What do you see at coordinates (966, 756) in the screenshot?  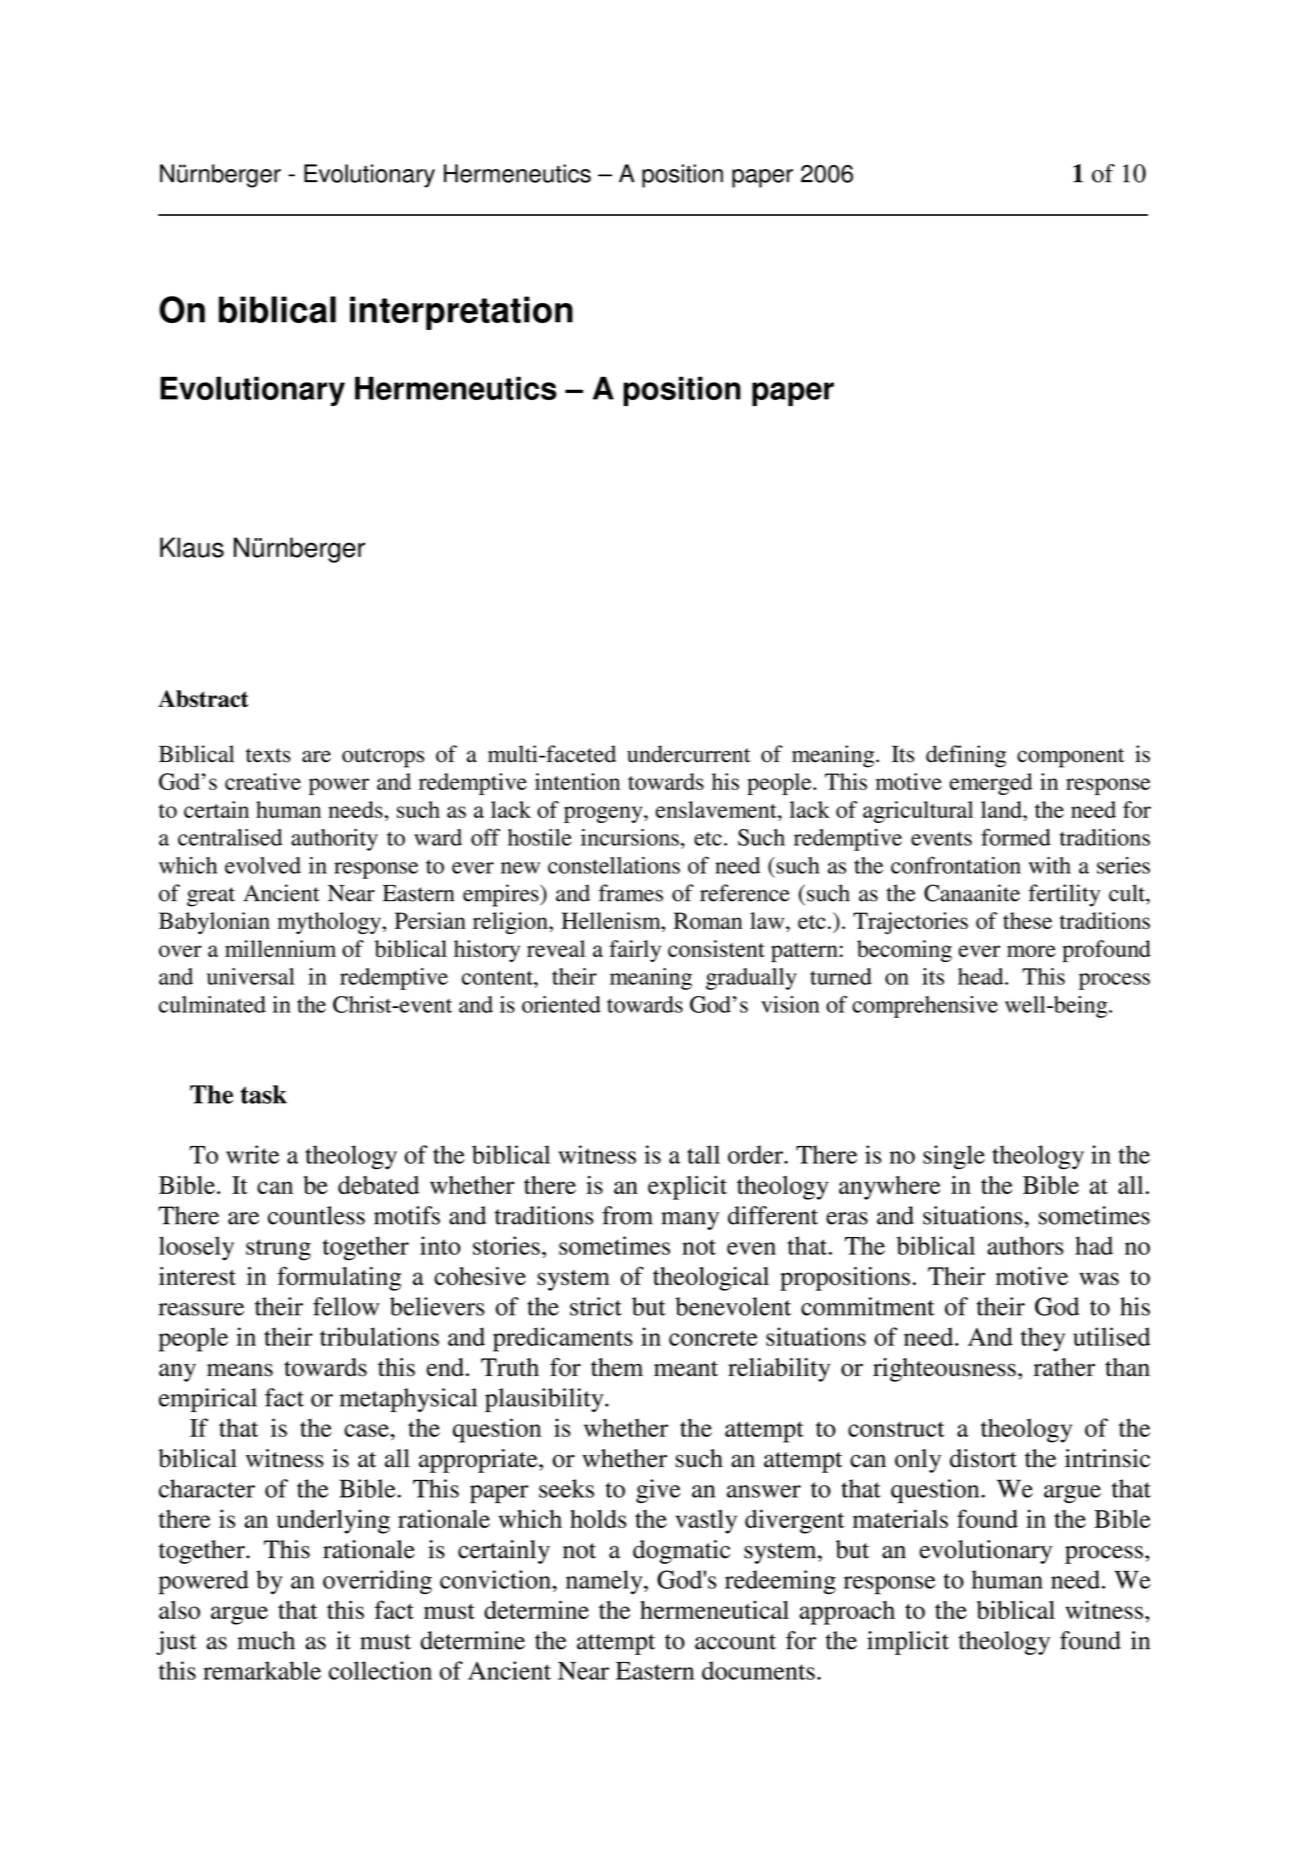 I see `defining` at bounding box center [966, 756].
